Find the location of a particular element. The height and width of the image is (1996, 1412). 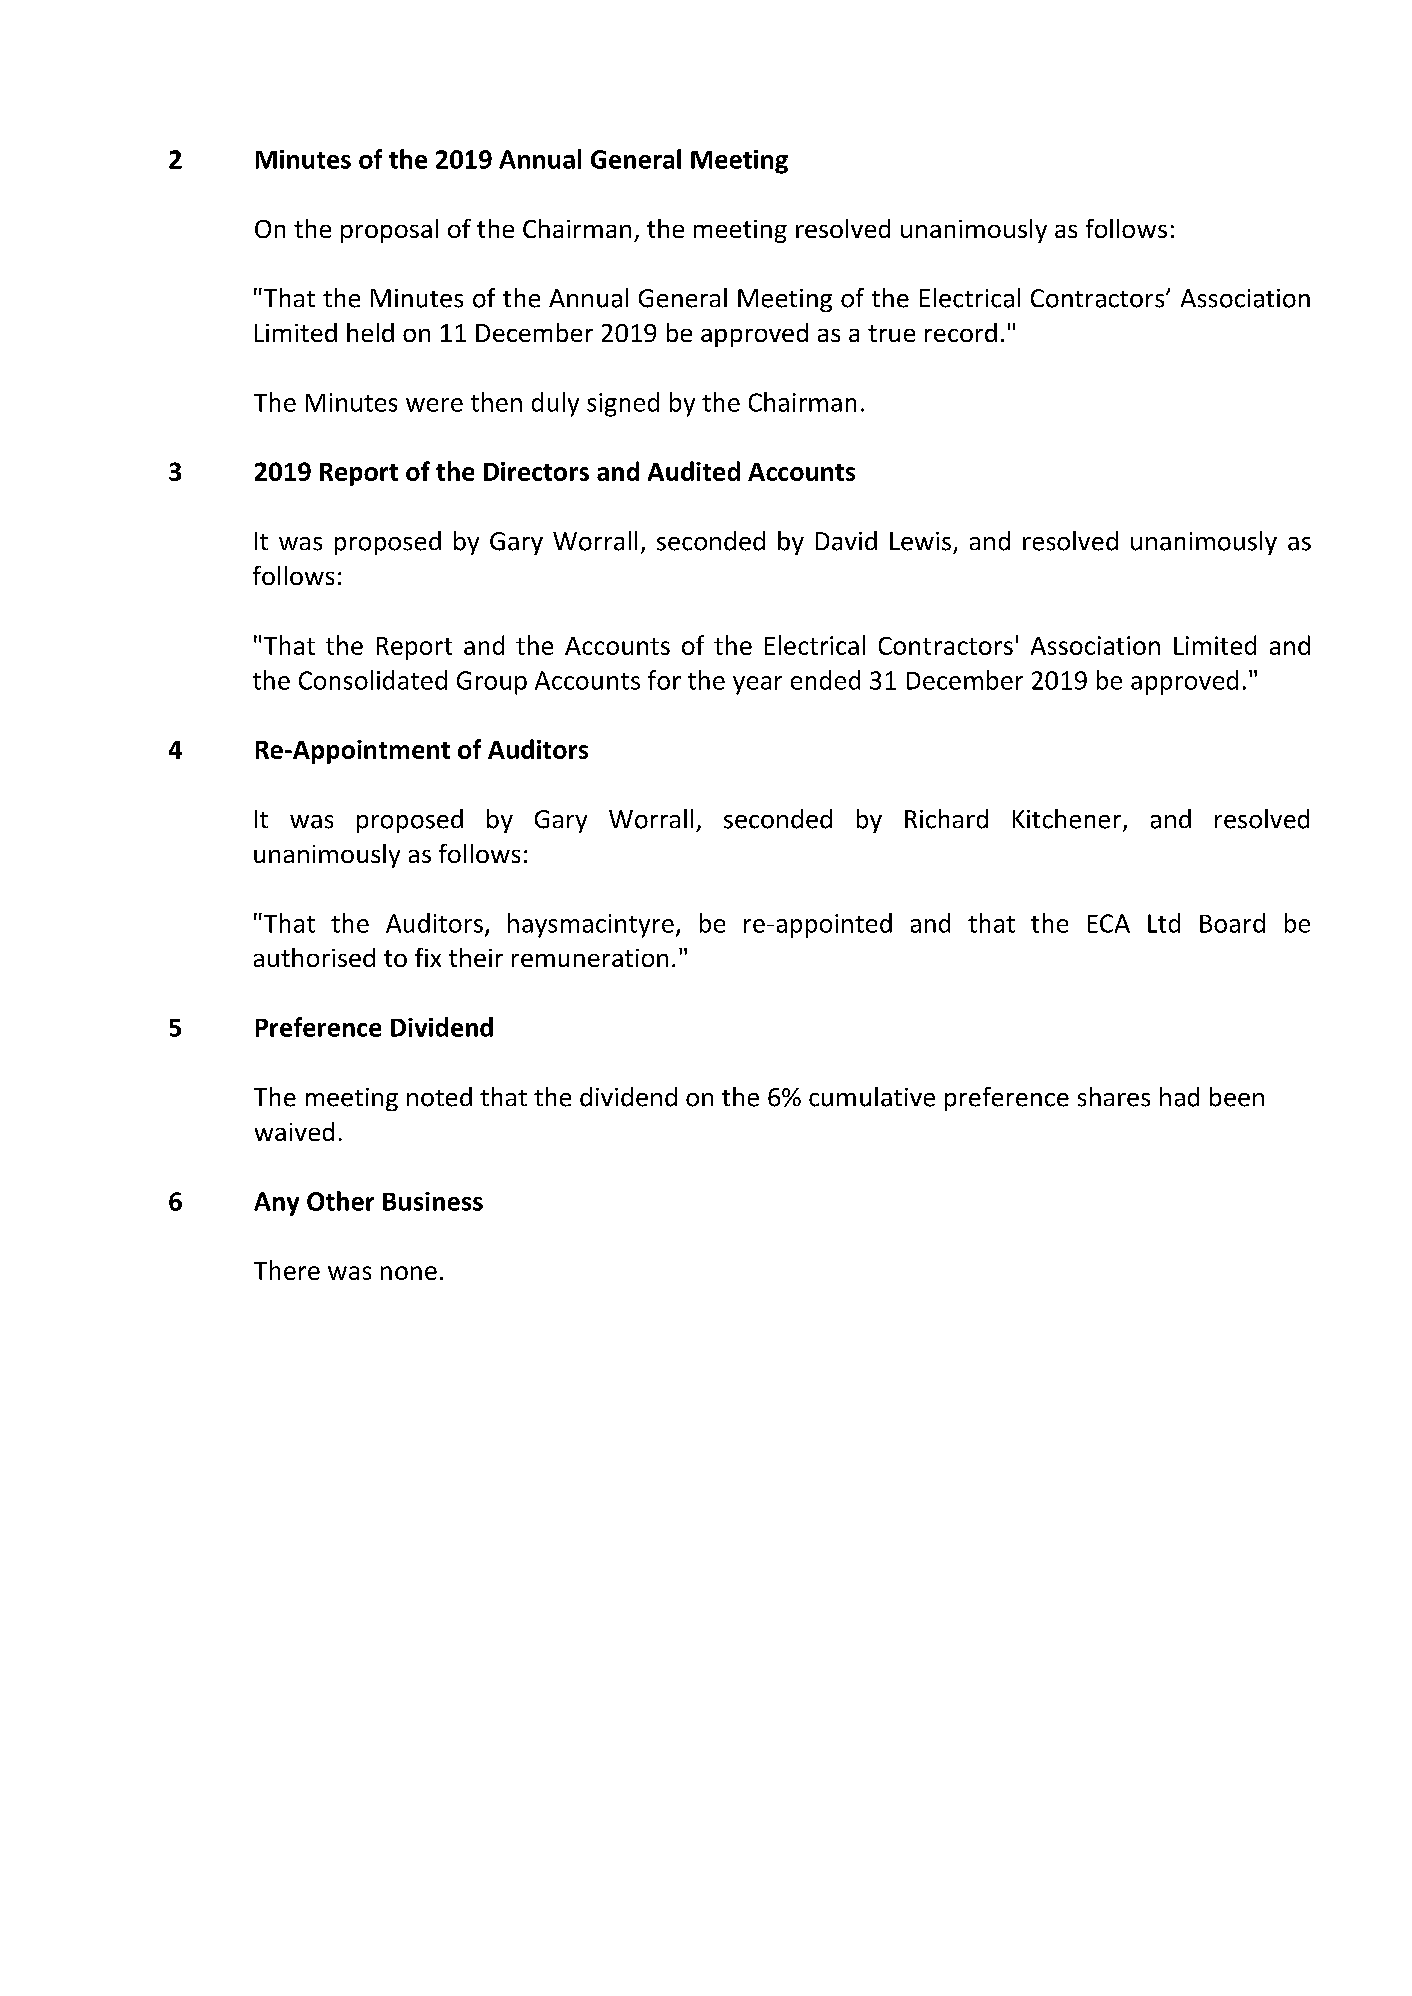

proposal is located at coordinates (389, 231).
